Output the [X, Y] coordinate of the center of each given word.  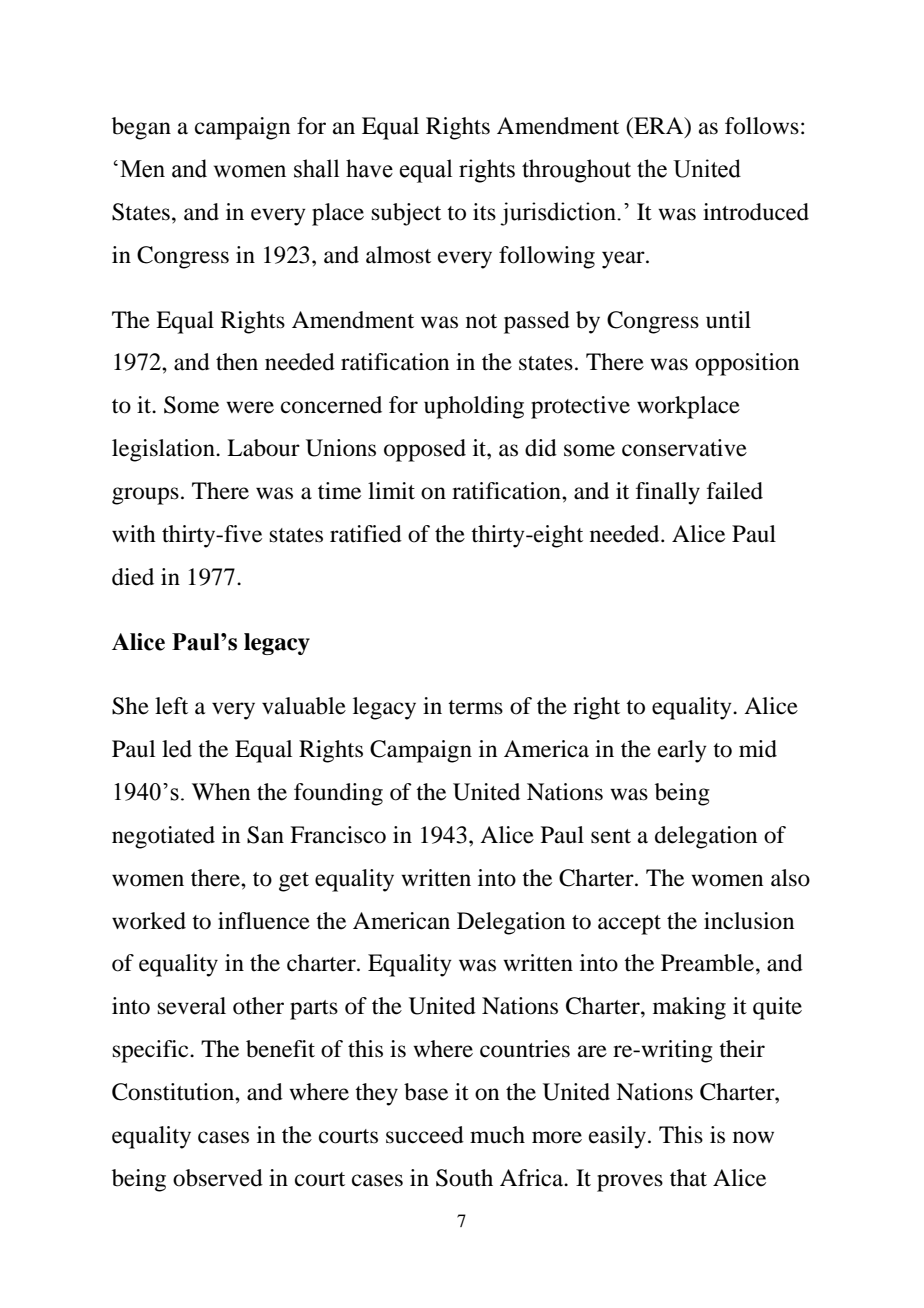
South [464, 1178]
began [141, 128]
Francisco [338, 835]
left [171, 706]
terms [475, 707]
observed [218, 1178]
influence [264, 921]
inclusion [749, 921]
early [682, 751]
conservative [684, 448]
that [688, 1178]
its [484, 212]
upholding [474, 407]
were [250, 407]
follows [762, 126]
